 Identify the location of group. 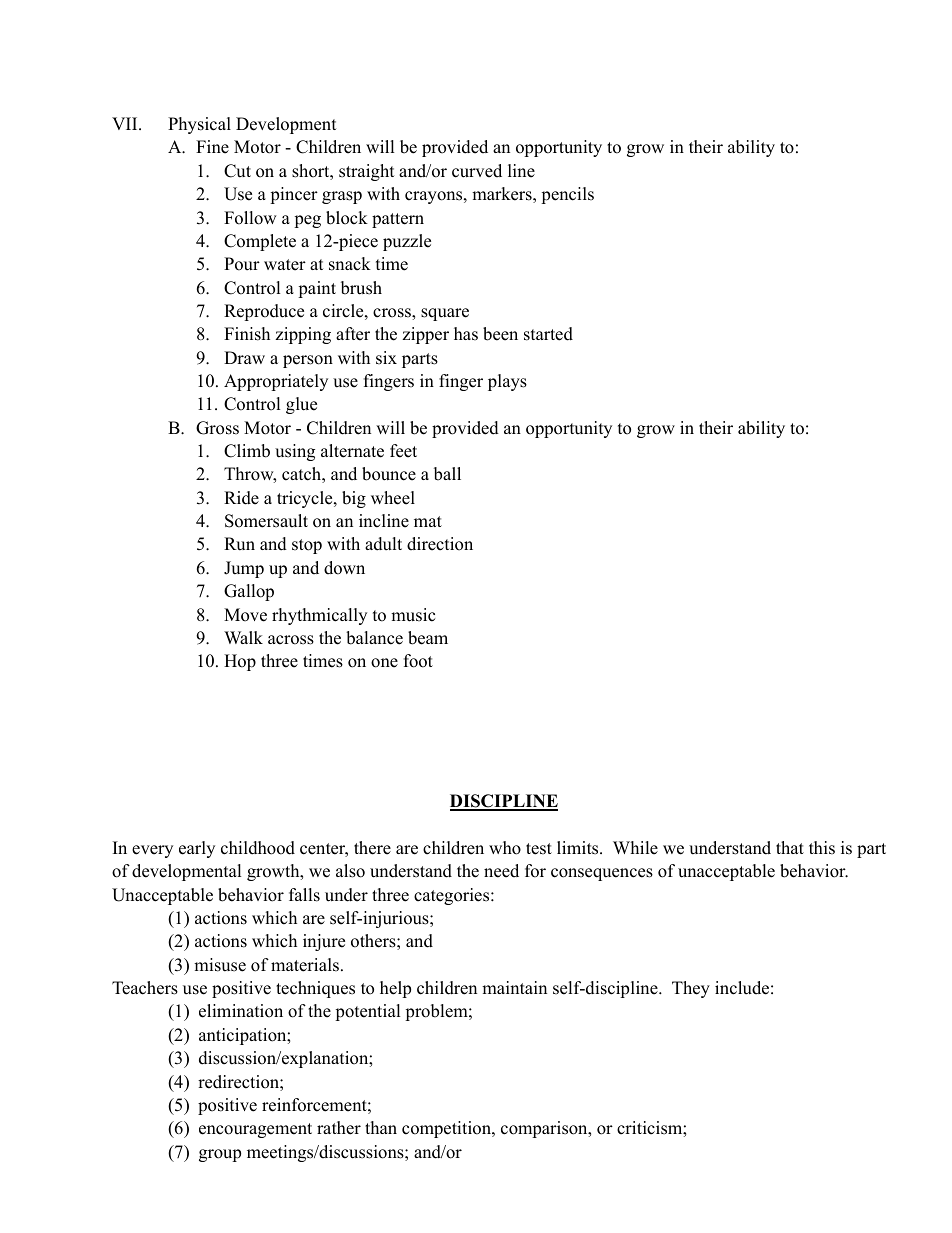
(220, 1155).
